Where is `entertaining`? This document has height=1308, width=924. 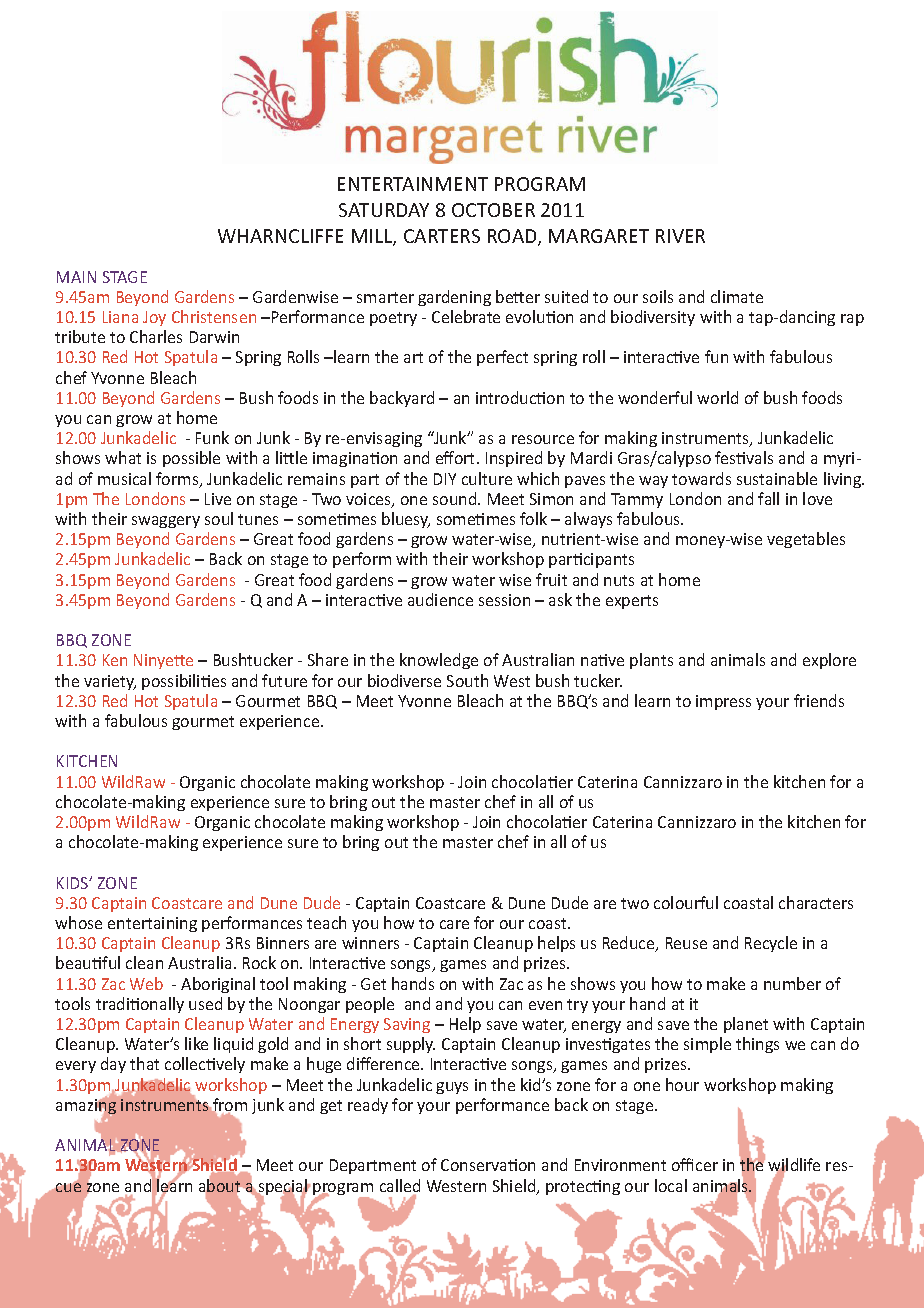 entertaining is located at coordinates (152, 924).
